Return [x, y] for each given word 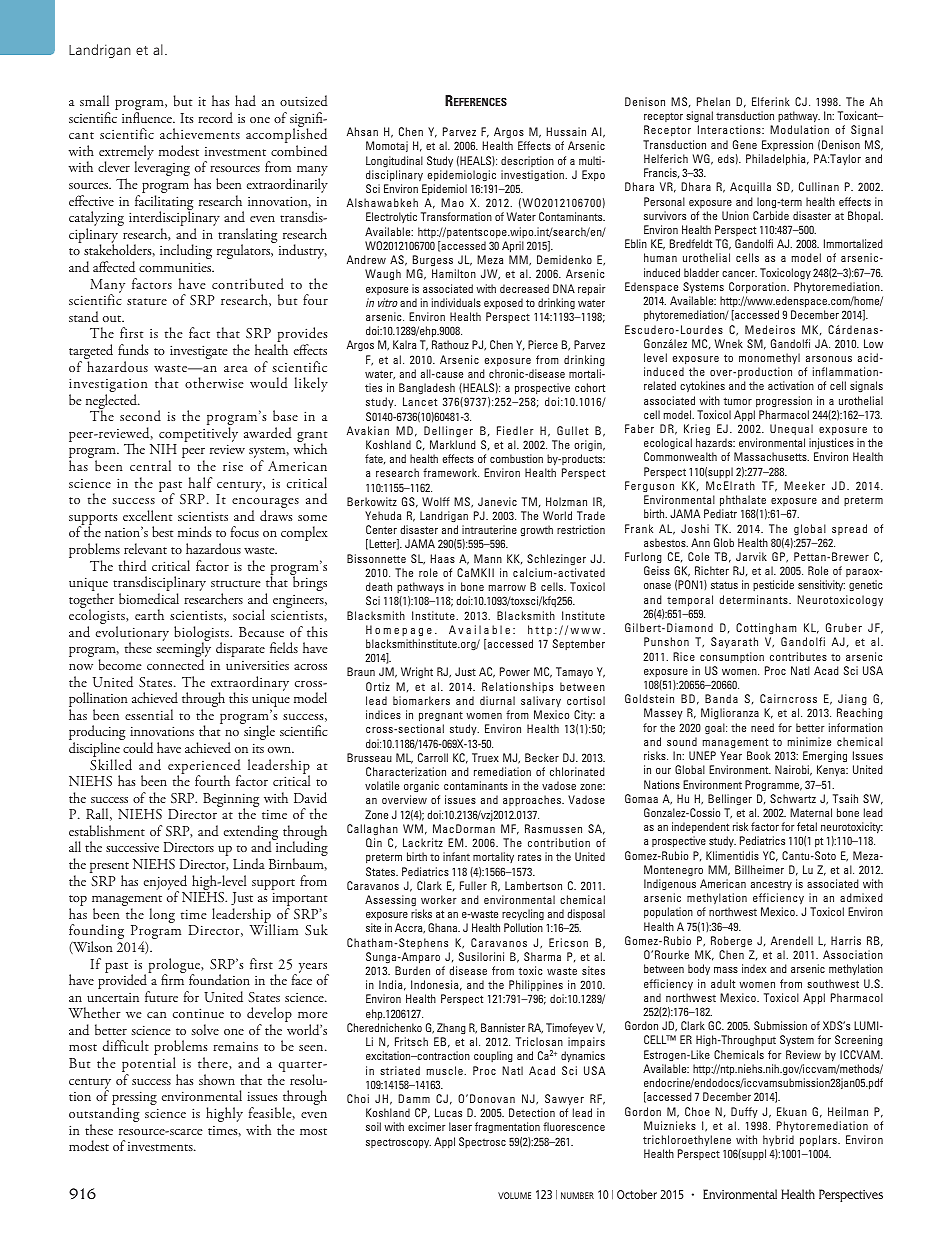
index [754, 968]
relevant [145, 548]
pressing [134, 1099]
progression [784, 402]
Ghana [444, 927]
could [138, 748]
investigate [199, 352]
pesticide [773, 585]
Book [759, 755]
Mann [488, 558]
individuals [456, 302]
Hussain [566, 131]
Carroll [433, 757]
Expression [787, 145]
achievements [200, 133]
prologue [175, 967]
